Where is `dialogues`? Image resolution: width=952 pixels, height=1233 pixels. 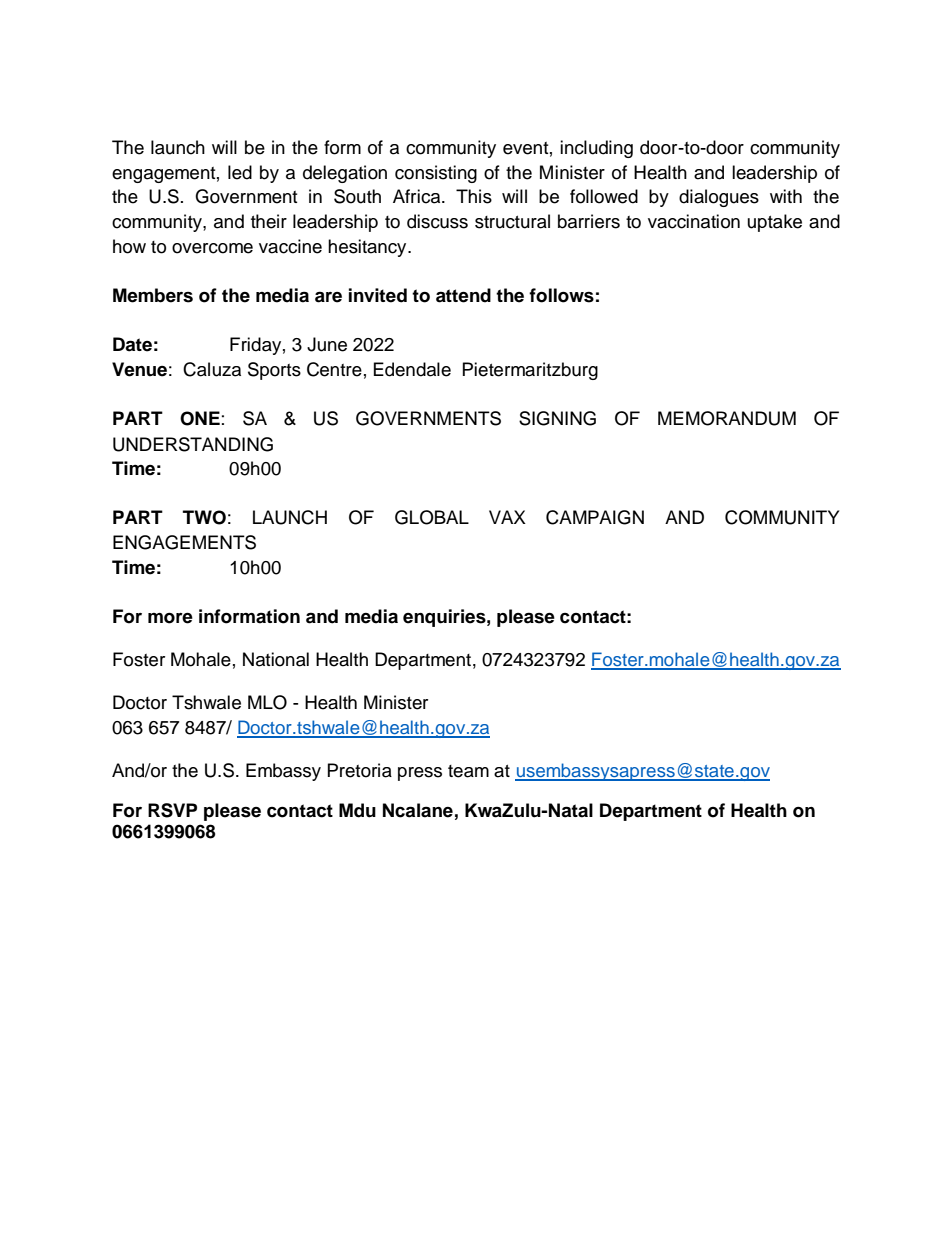 dialogues is located at coordinates (719, 198).
